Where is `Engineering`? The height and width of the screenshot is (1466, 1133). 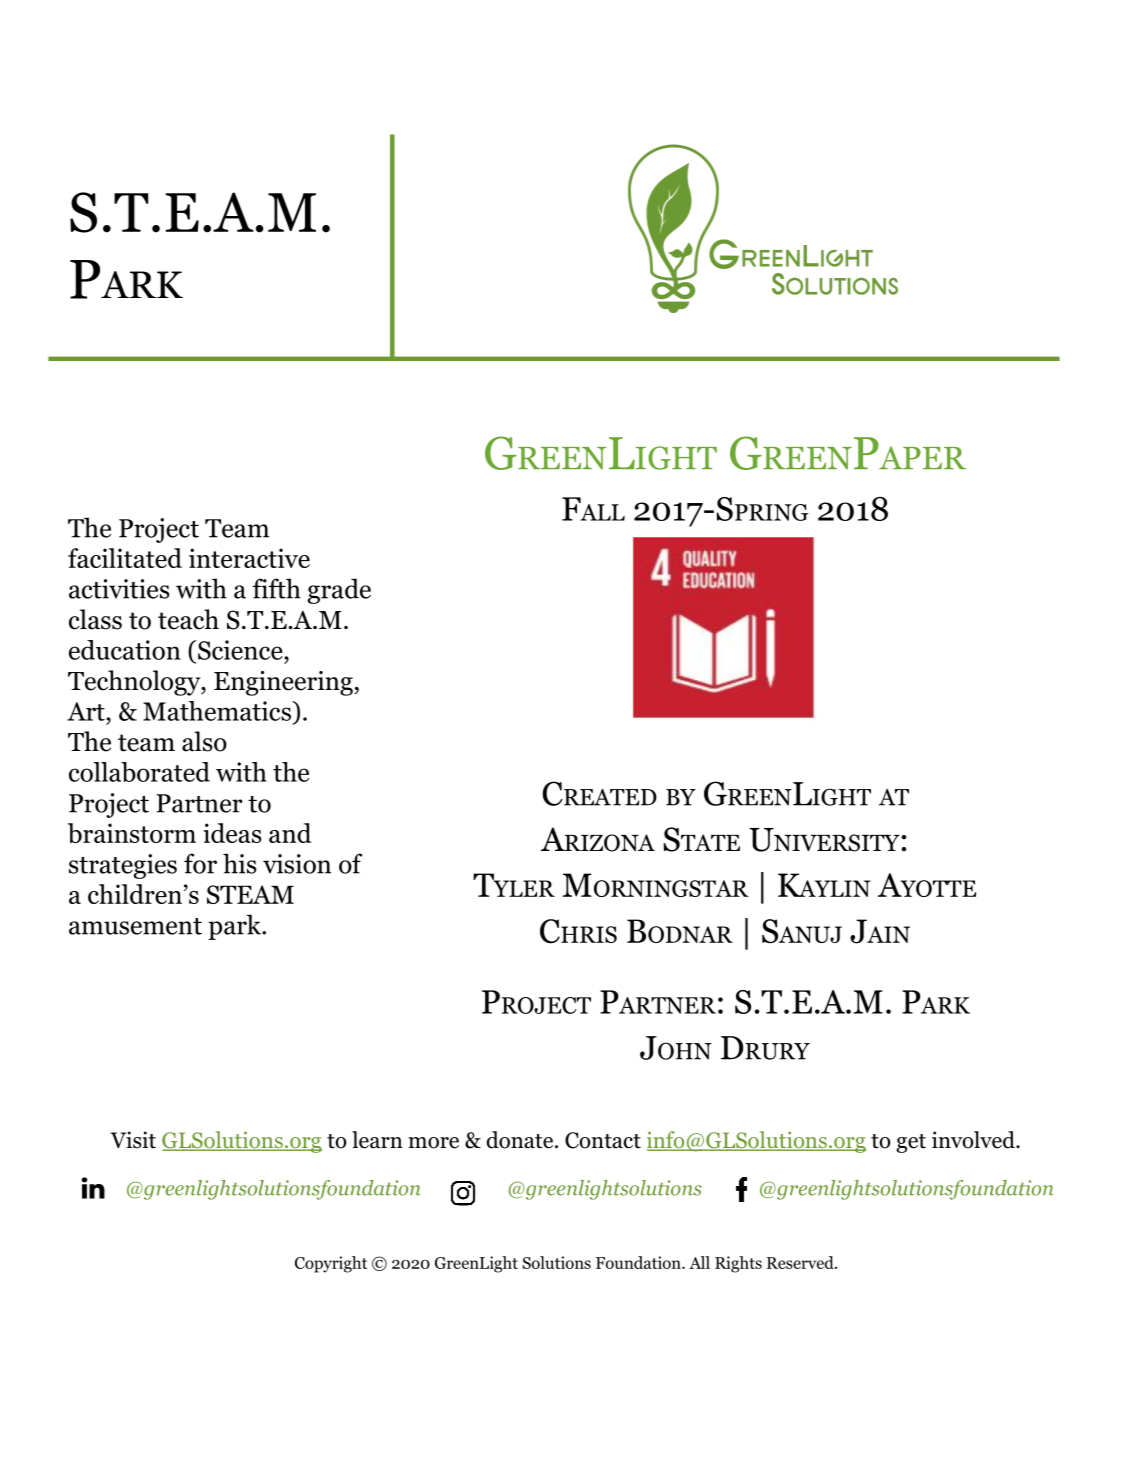
Engineering is located at coordinates (284, 683).
